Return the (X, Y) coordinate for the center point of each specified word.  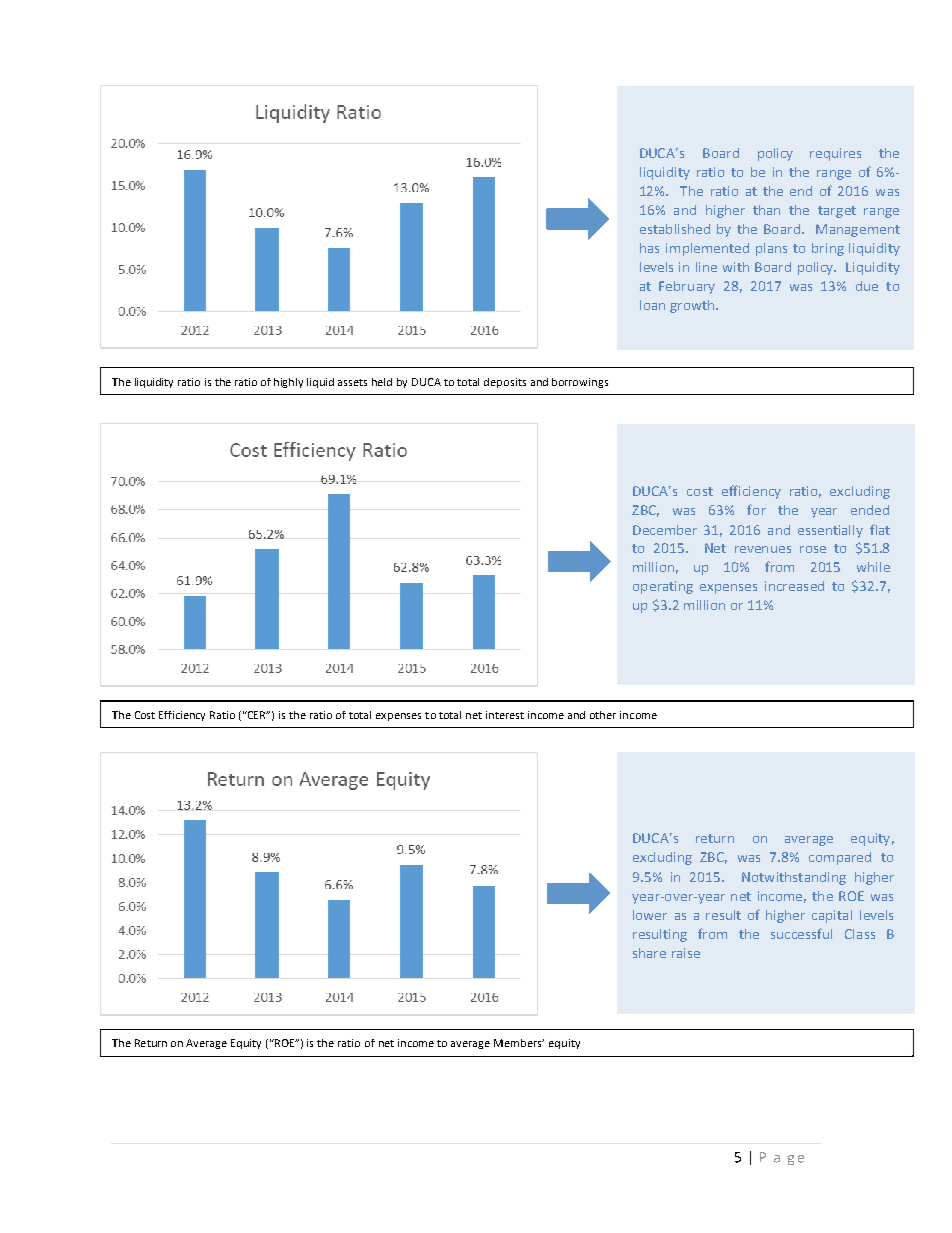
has (649, 248)
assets (352, 382)
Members (519, 1043)
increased (794, 586)
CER (257, 715)
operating (663, 587)
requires (835, 154)
